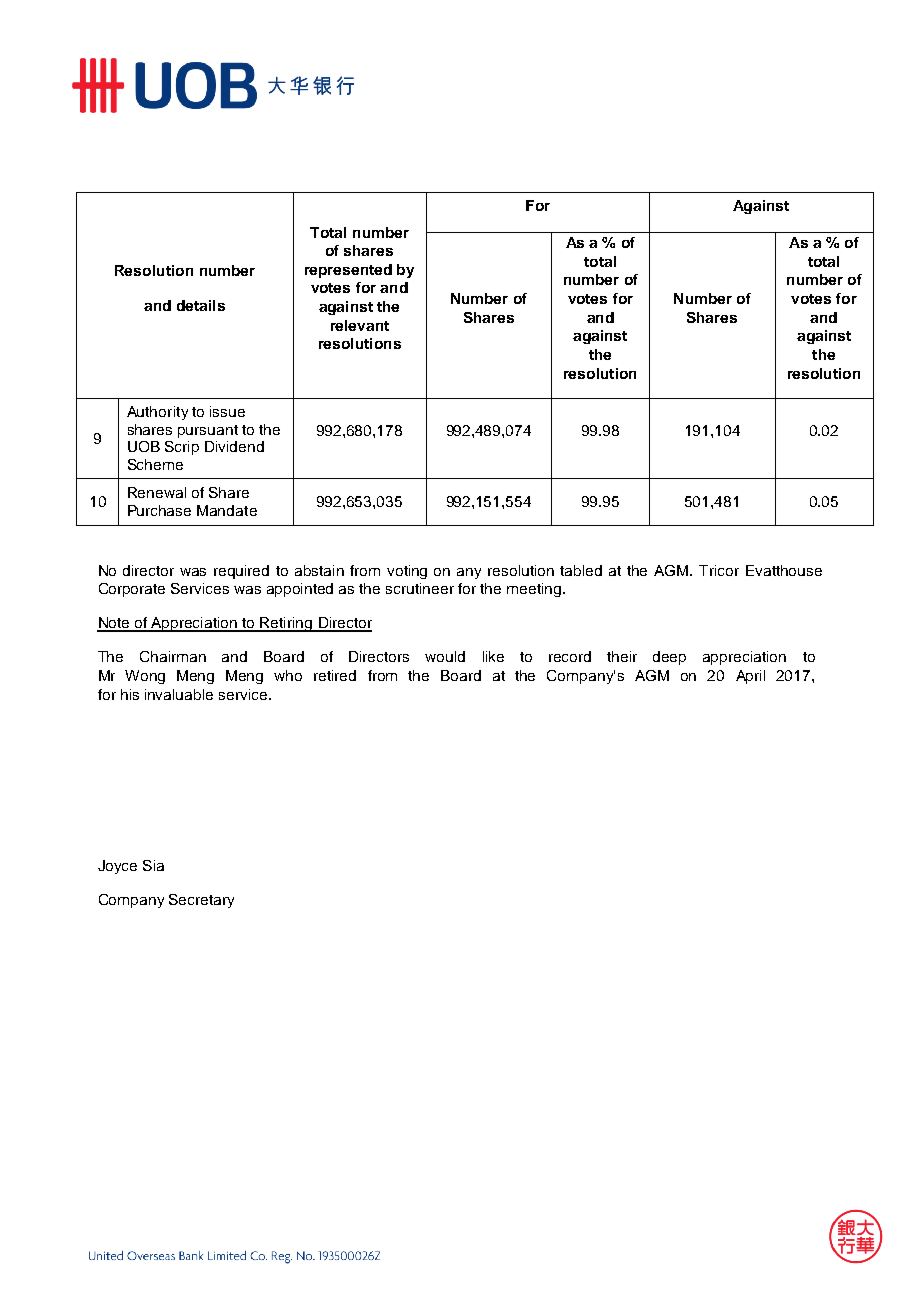 The image size is (924, 1308). I want to click on Secretary, so click(201, 901).
